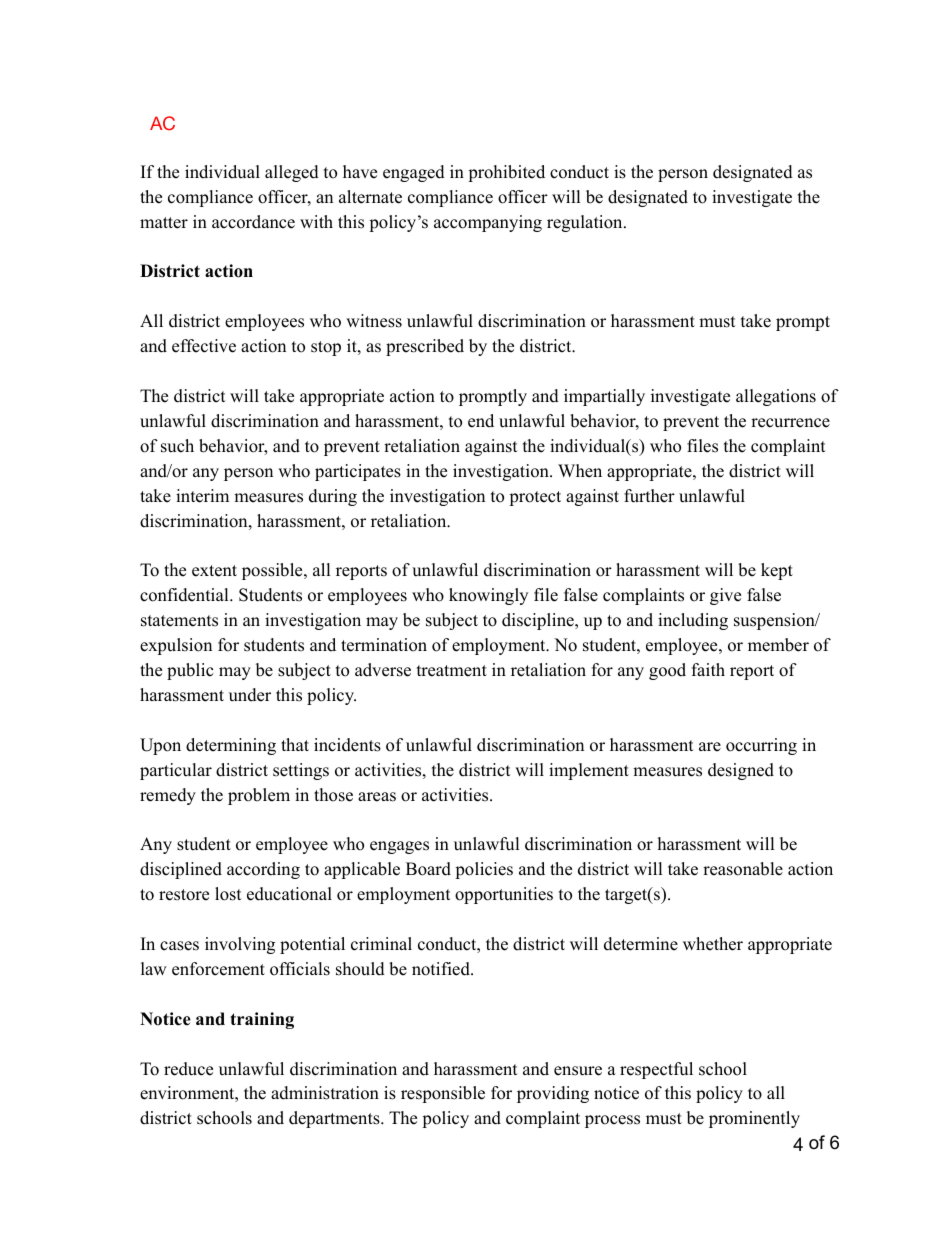  Describe the element at coordinates (443, 1094) in the page. I see `responsible` at that location.
